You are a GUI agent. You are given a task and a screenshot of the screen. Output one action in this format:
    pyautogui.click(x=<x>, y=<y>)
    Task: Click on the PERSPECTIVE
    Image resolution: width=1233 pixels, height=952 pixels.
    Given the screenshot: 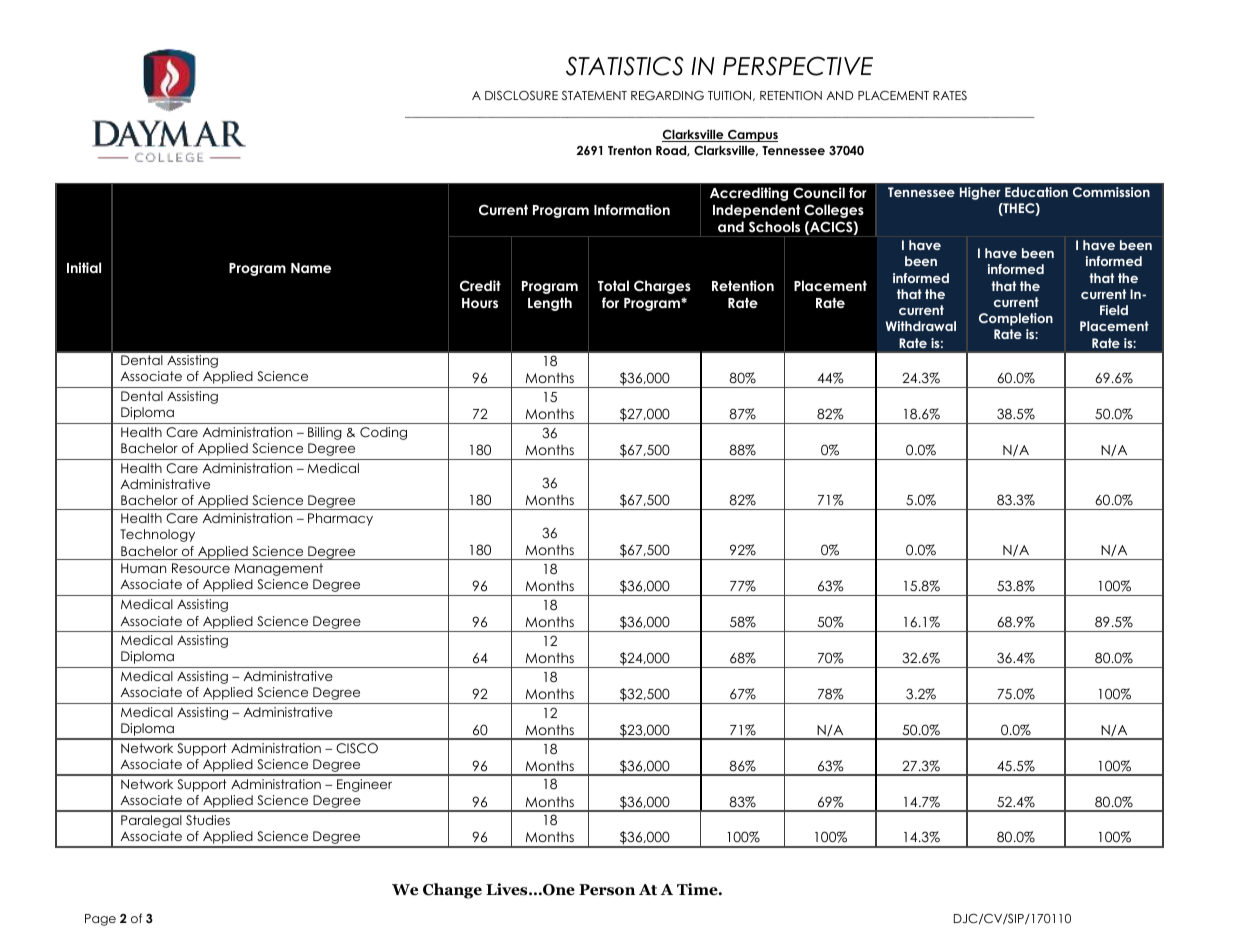 What is the action you would take?
    pyautogui.click(x=798, y=66)
